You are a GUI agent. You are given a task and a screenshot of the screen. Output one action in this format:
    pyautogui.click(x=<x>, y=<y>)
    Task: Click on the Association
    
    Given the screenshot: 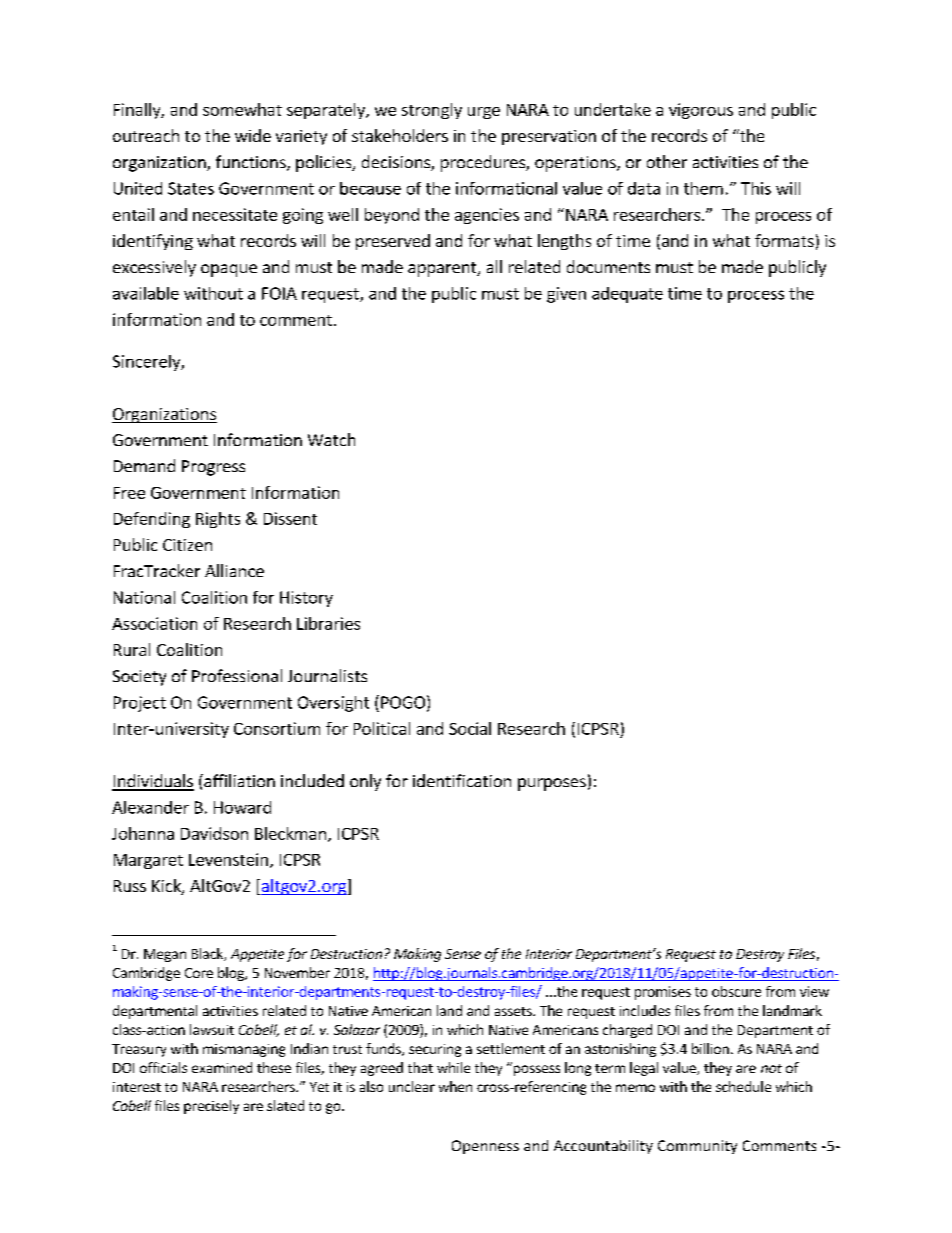 What is the action you would take?
    pyautogui.click(x=154, y=623)
